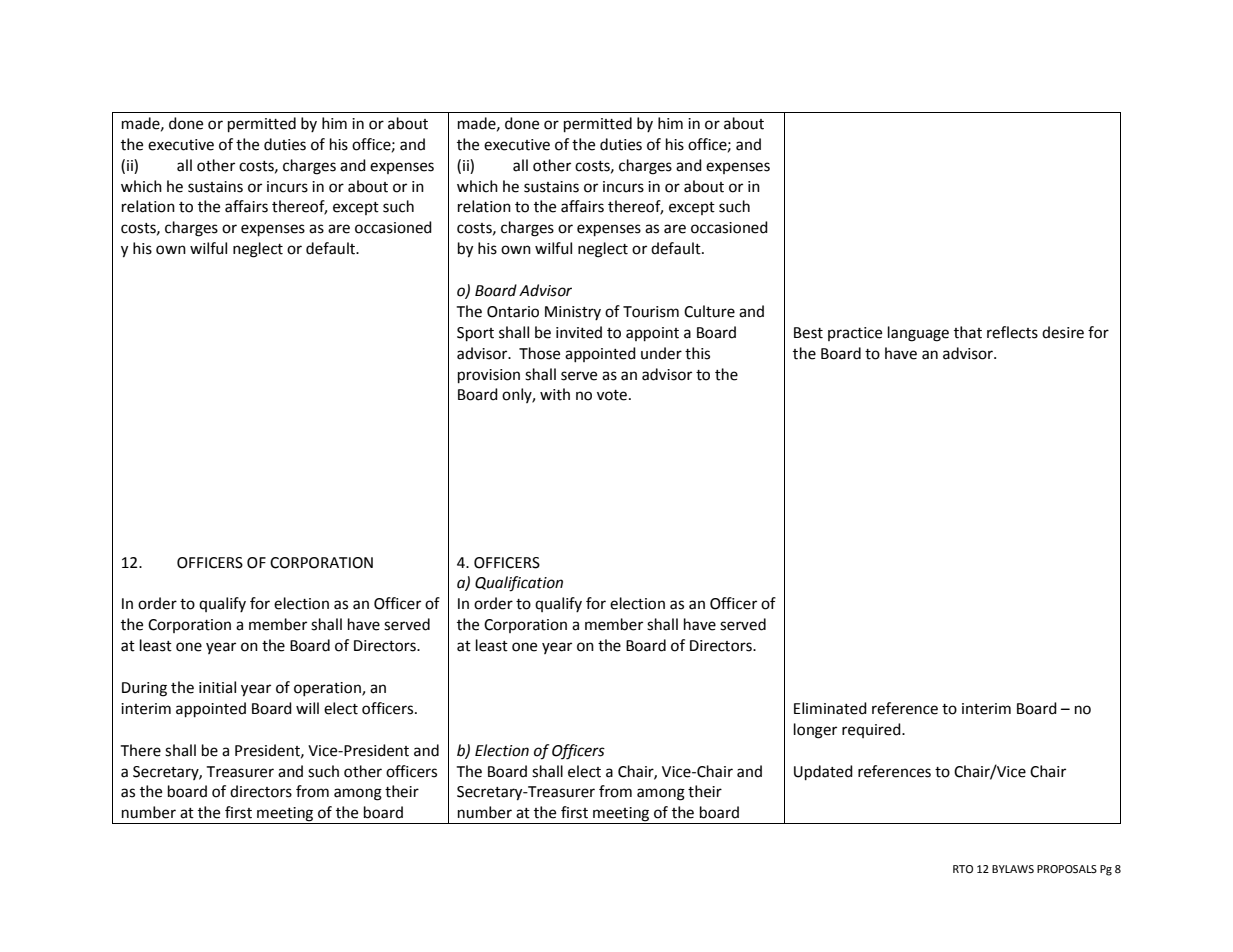  Describe the element at coordinates (307, 708) in the page. I see `will` at that location.
